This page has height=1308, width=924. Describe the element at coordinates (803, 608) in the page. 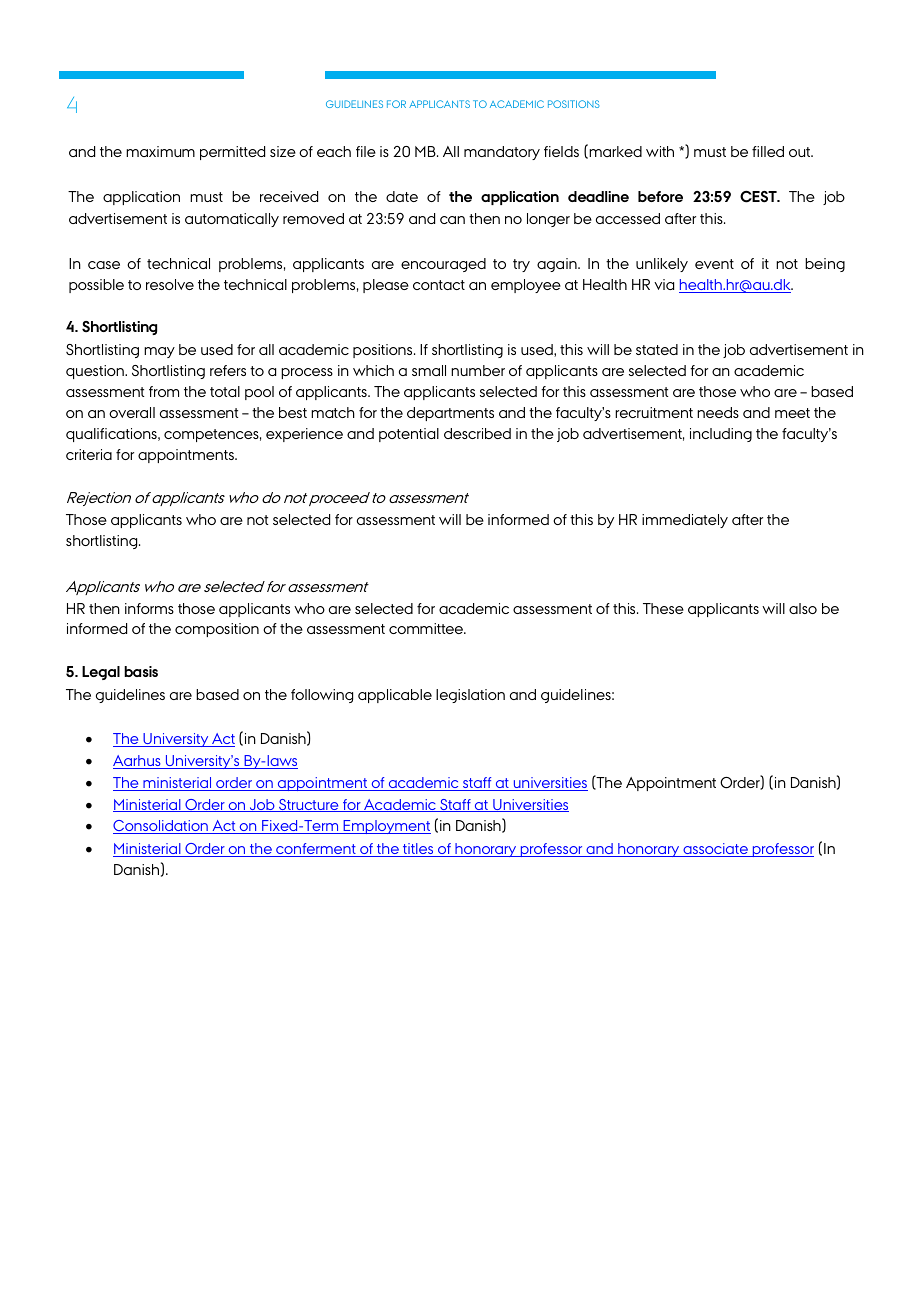

I see `also` at that location.
